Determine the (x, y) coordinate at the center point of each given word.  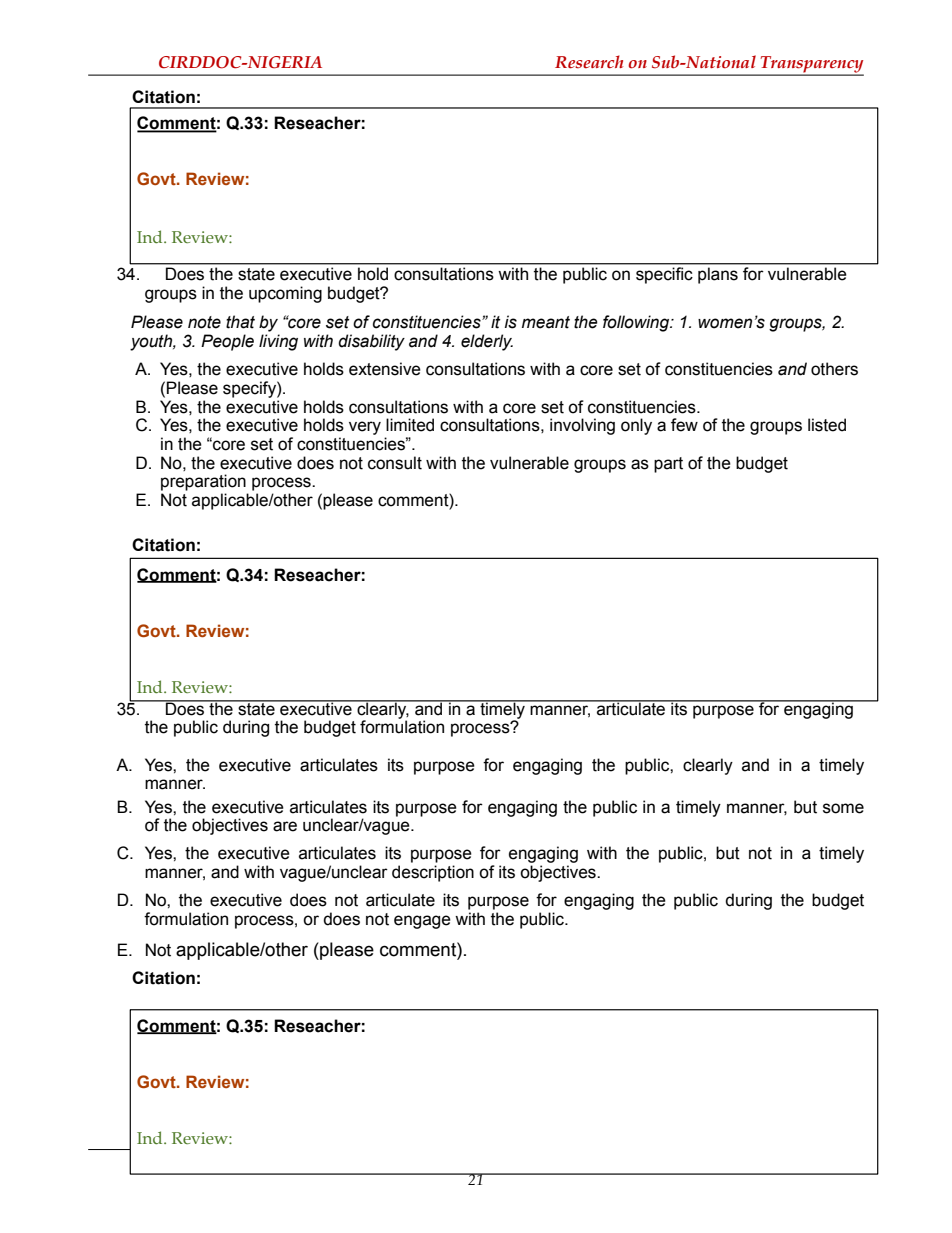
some (843, 808)
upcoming (285, 294)
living (278, 342)
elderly (487, 342)
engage (422, 922)
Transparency (811, 65)
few (684, 425)
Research (589, 62)
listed (827, 425)
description (433, 873)
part (668, 465)
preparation (203, 482)
